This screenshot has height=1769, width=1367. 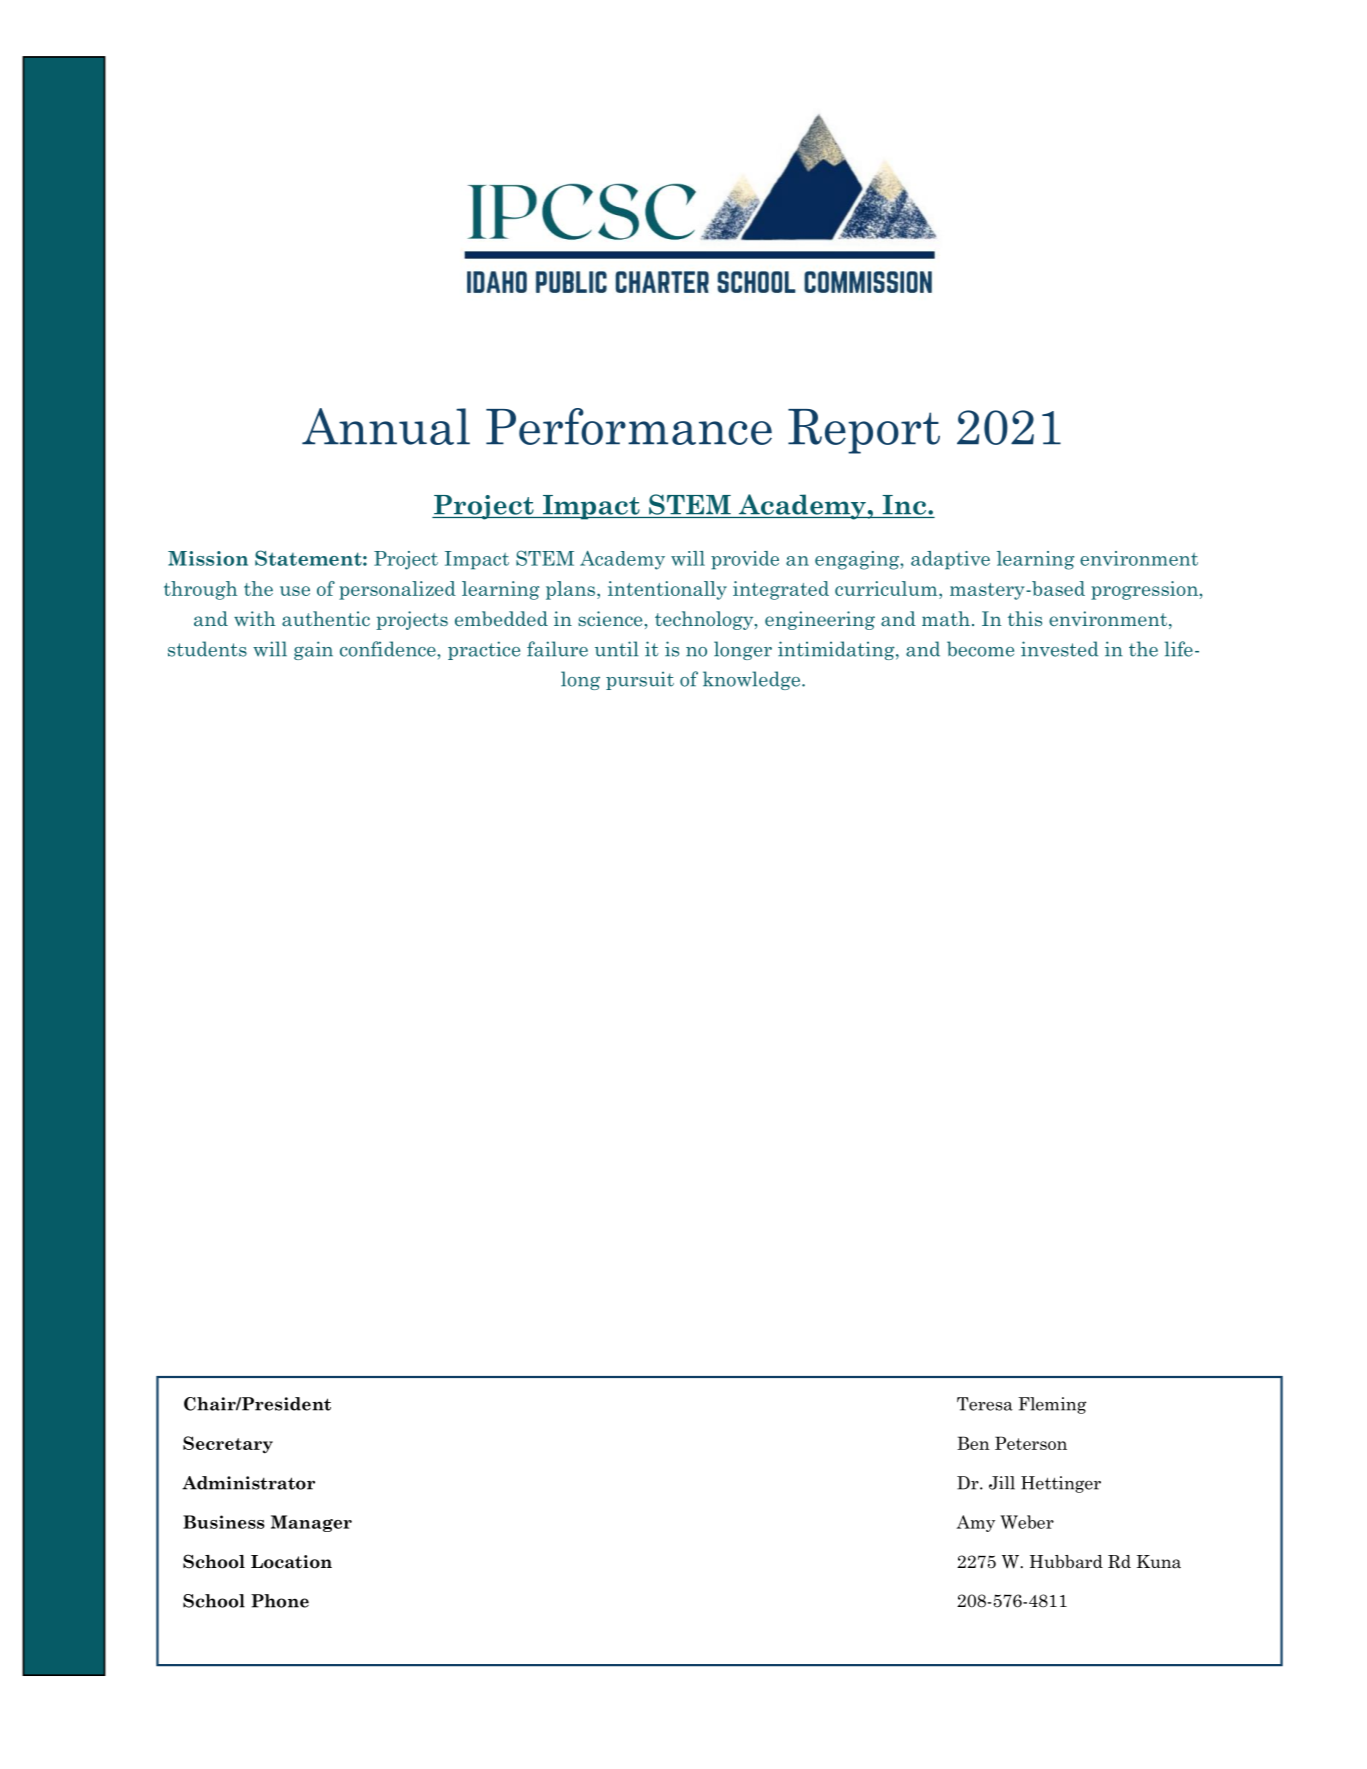 What do you see at coordinates (291, 1562) in the screenshot?
I see `Location` at bounding box center [291, 1562].
